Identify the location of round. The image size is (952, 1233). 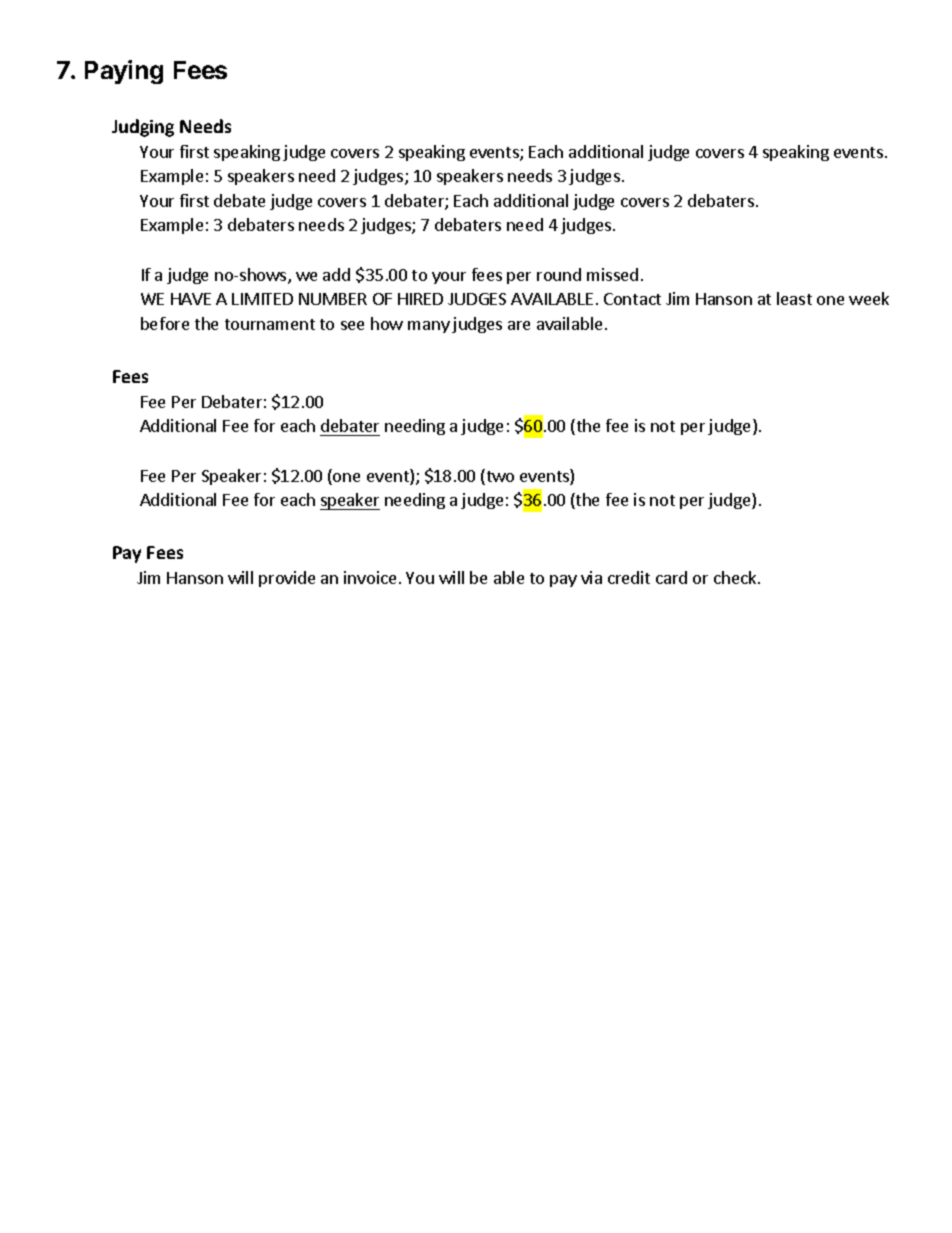
(559, 274).
